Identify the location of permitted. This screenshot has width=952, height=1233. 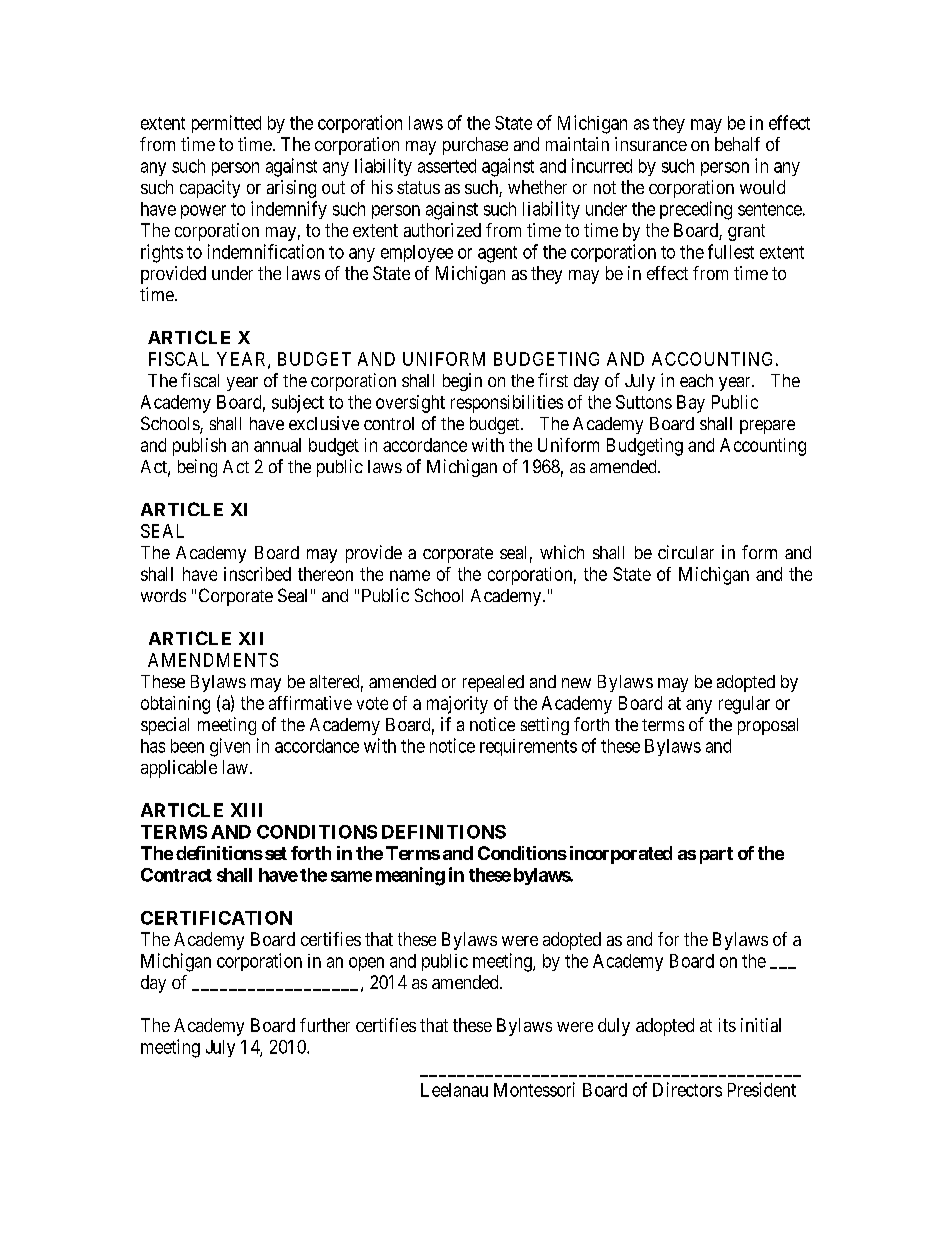
(226, 124).
